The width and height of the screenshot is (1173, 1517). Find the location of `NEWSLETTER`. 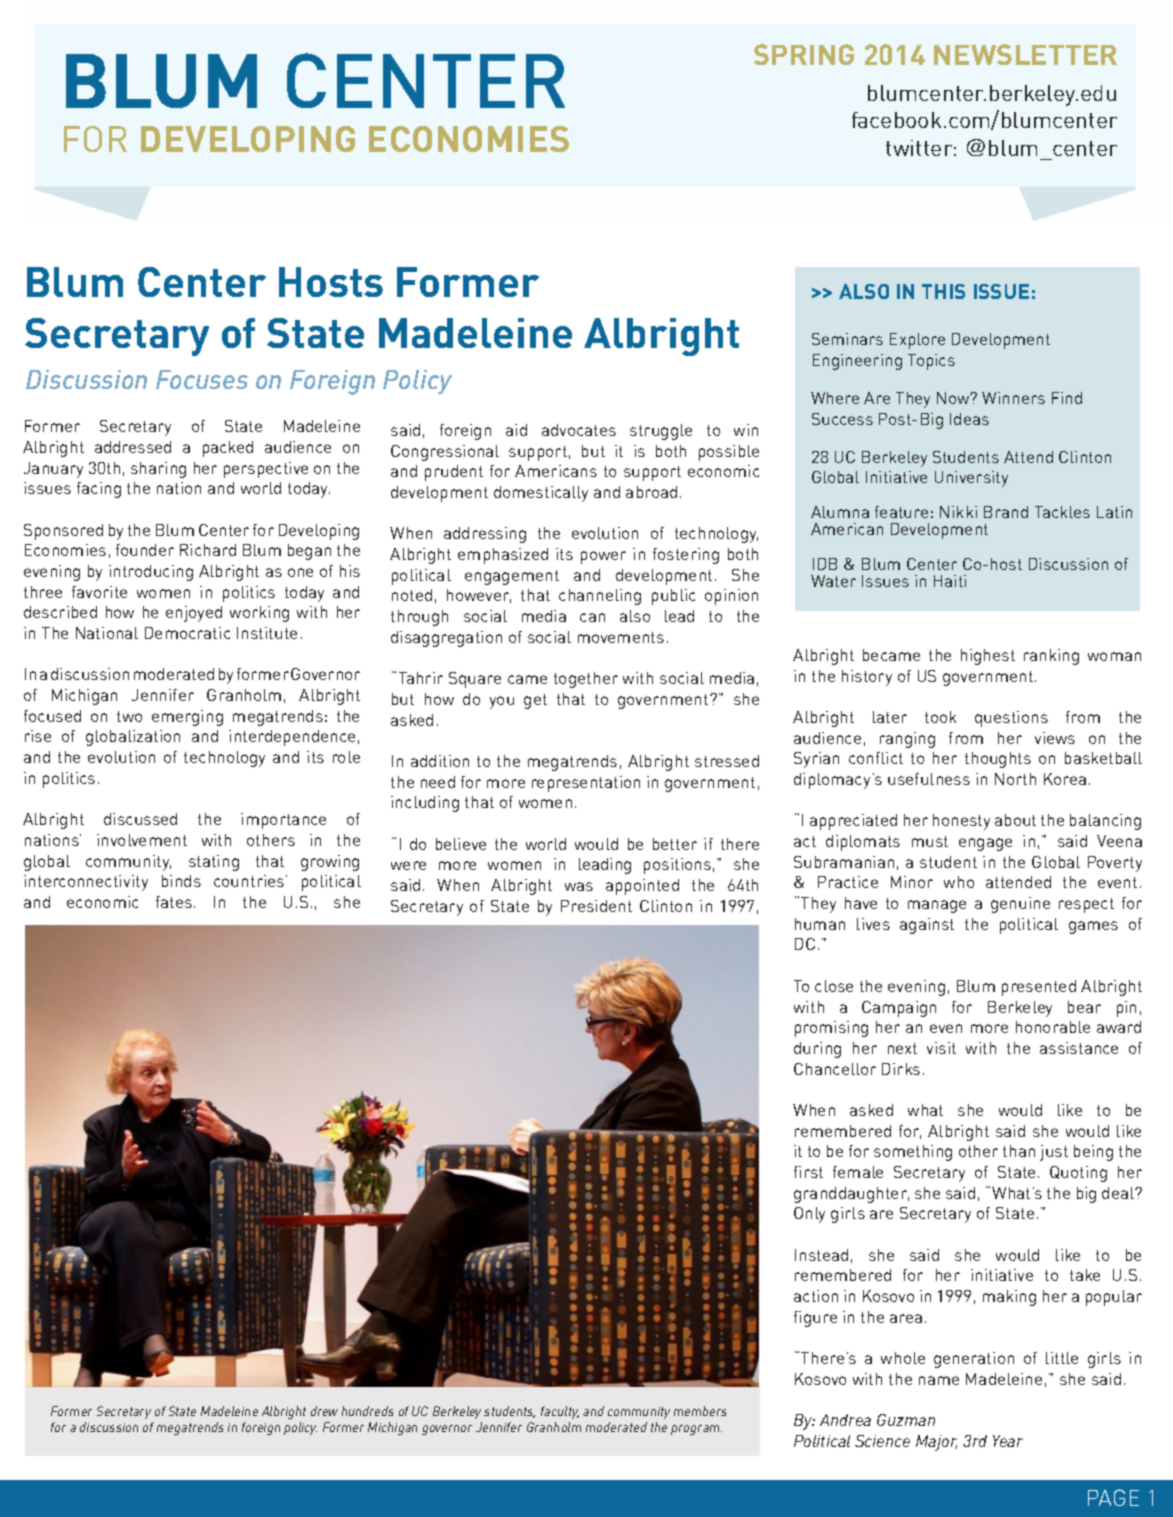

NEWSLETTER is located at coordinates (1025, 54).
